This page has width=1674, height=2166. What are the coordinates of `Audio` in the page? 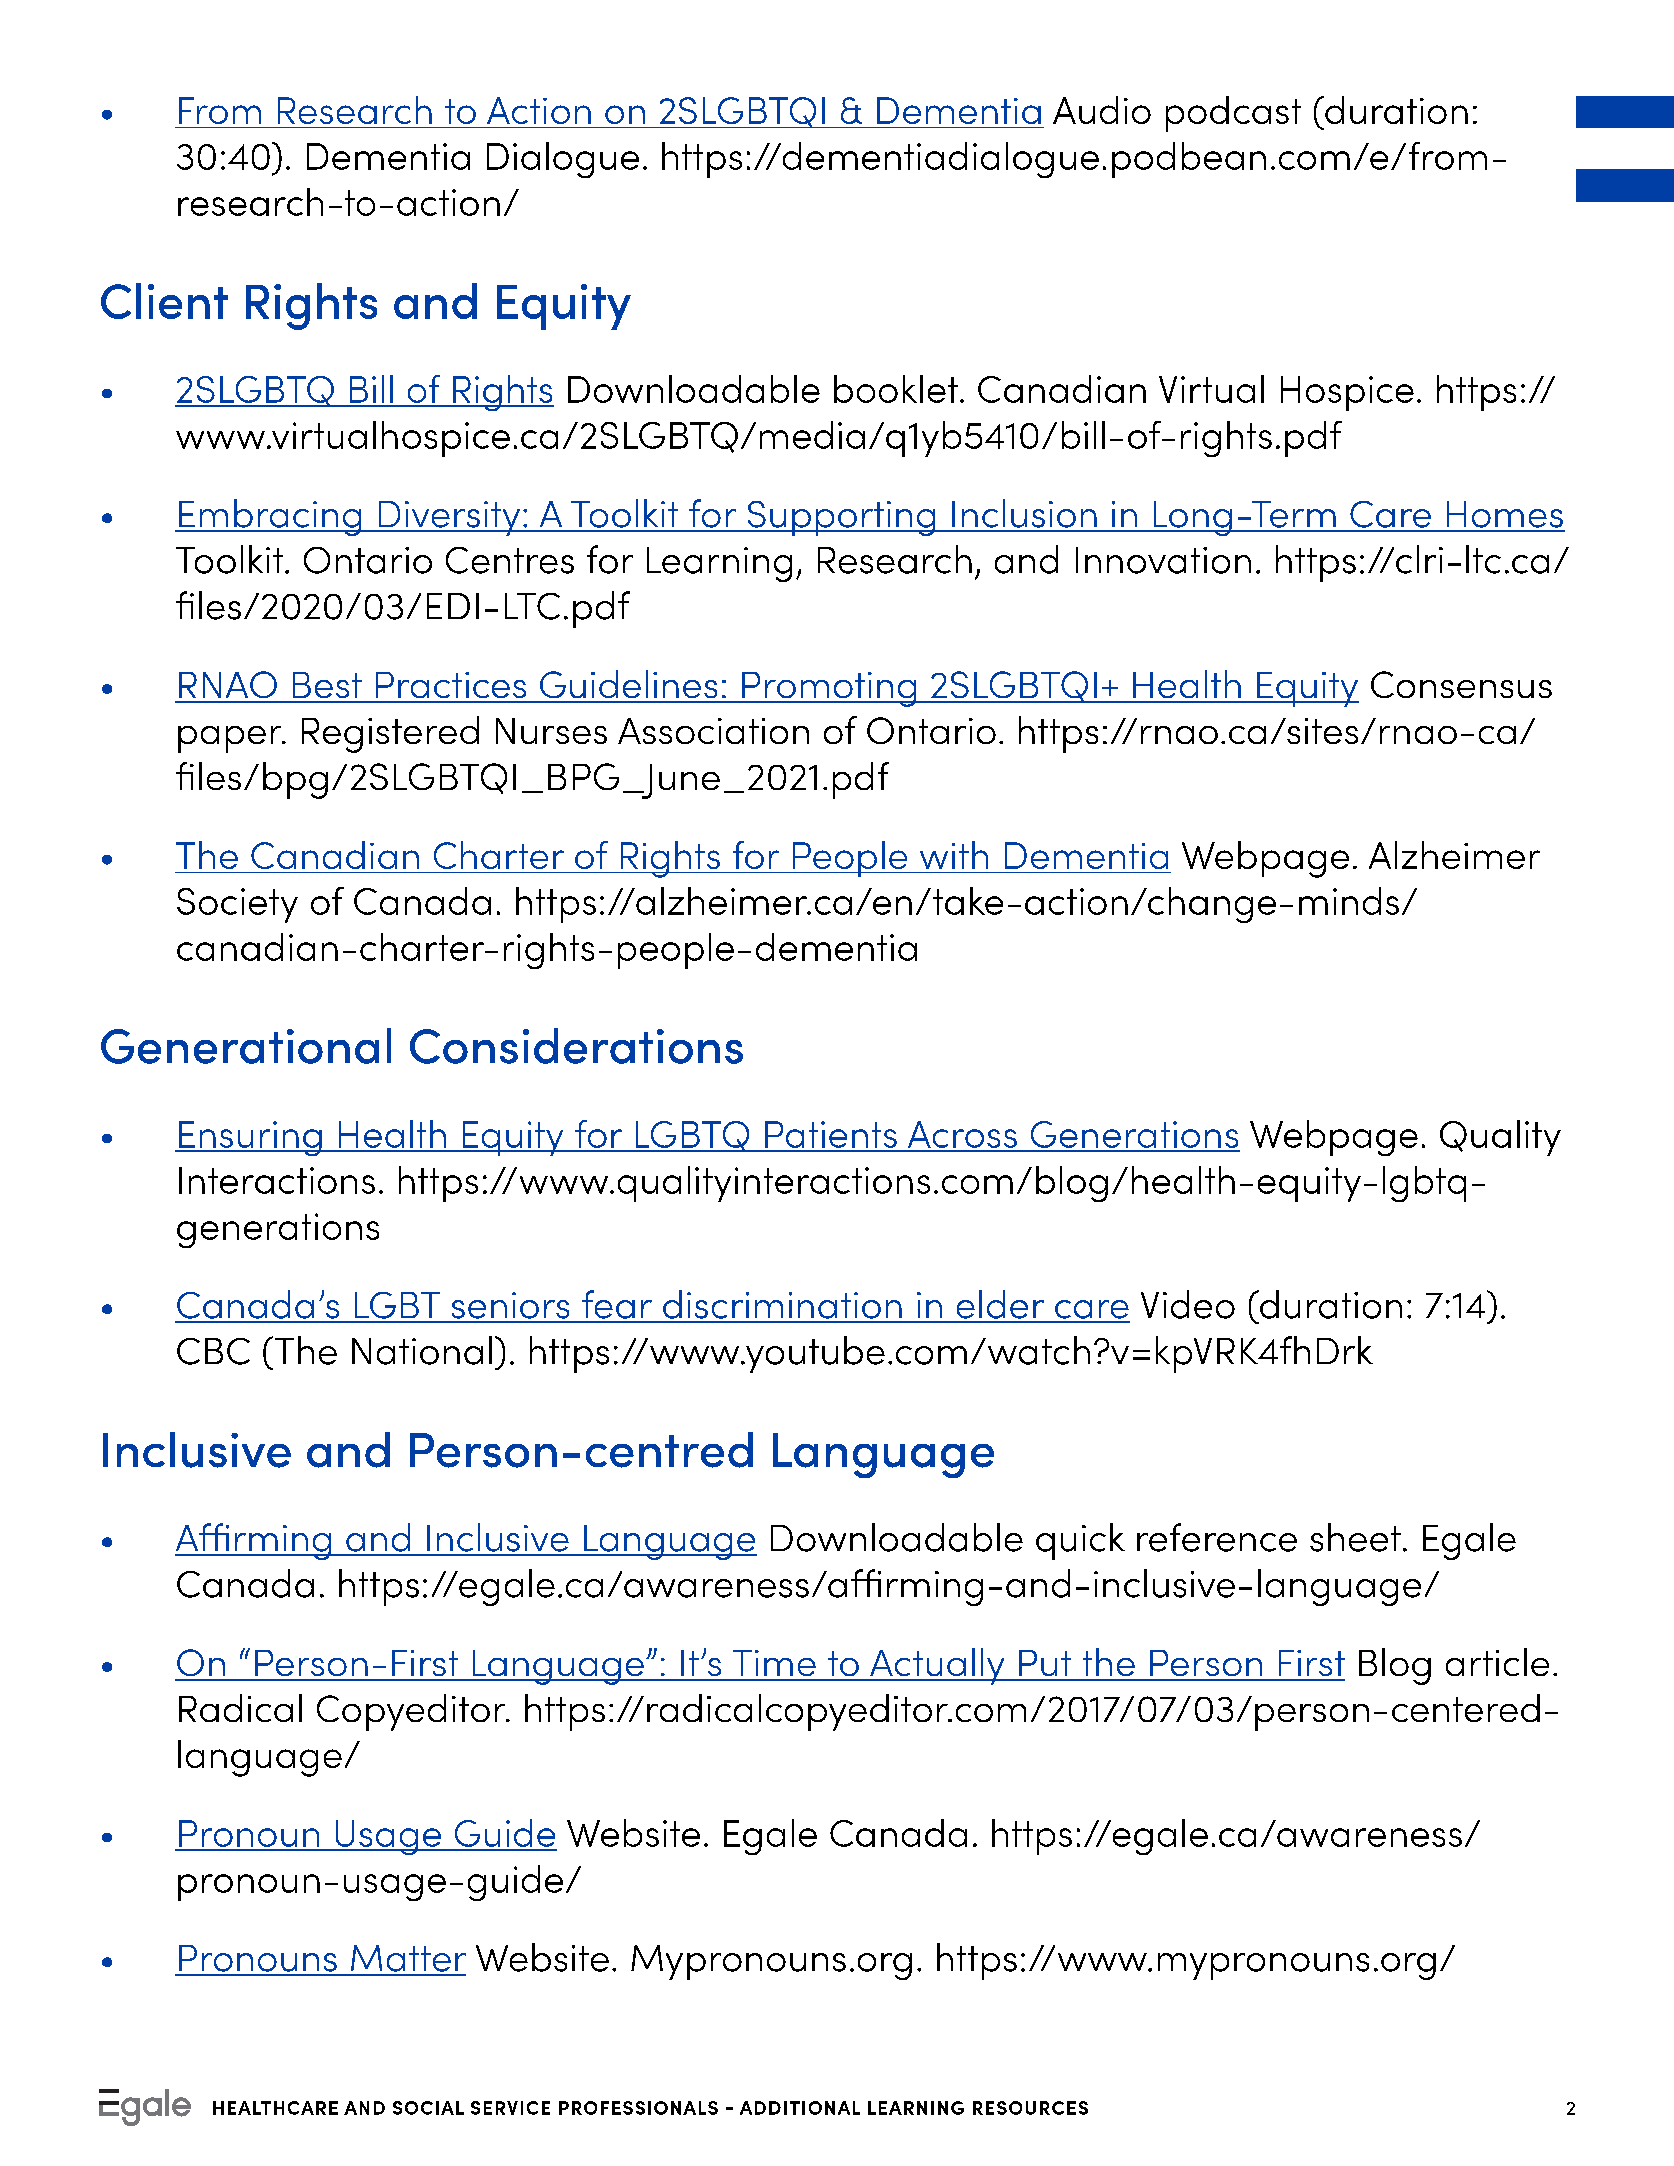 It's located at (1102, 110).
